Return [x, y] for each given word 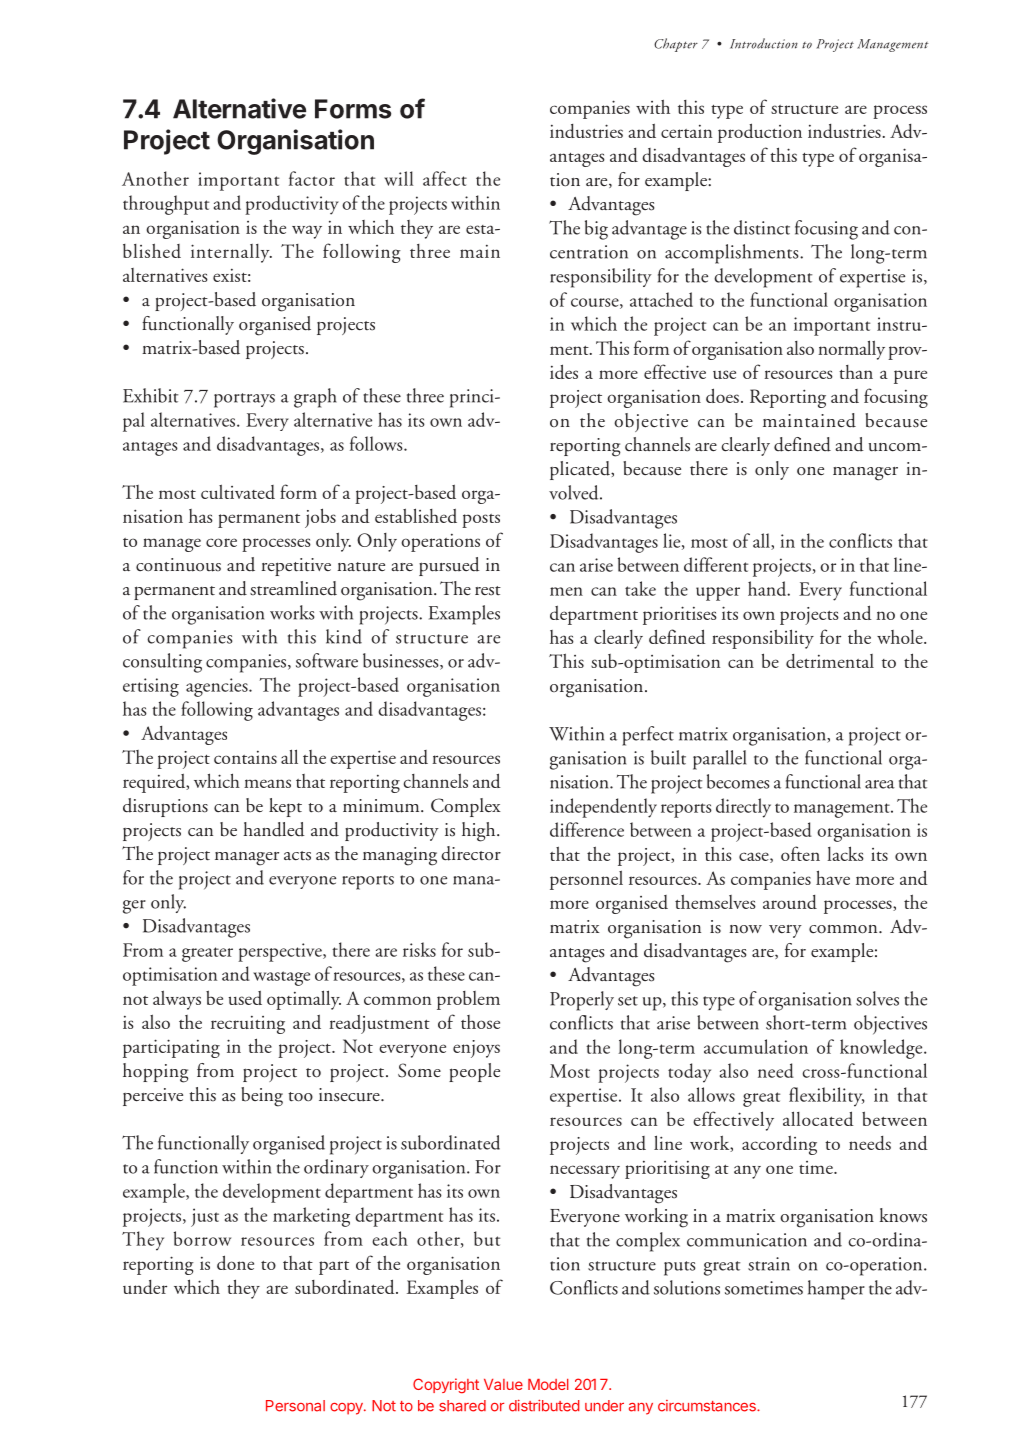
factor [312, 178]
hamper [836, 1290]
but [487, 1238]
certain [686, 131]
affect [445, 178]
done [235, 1262]
